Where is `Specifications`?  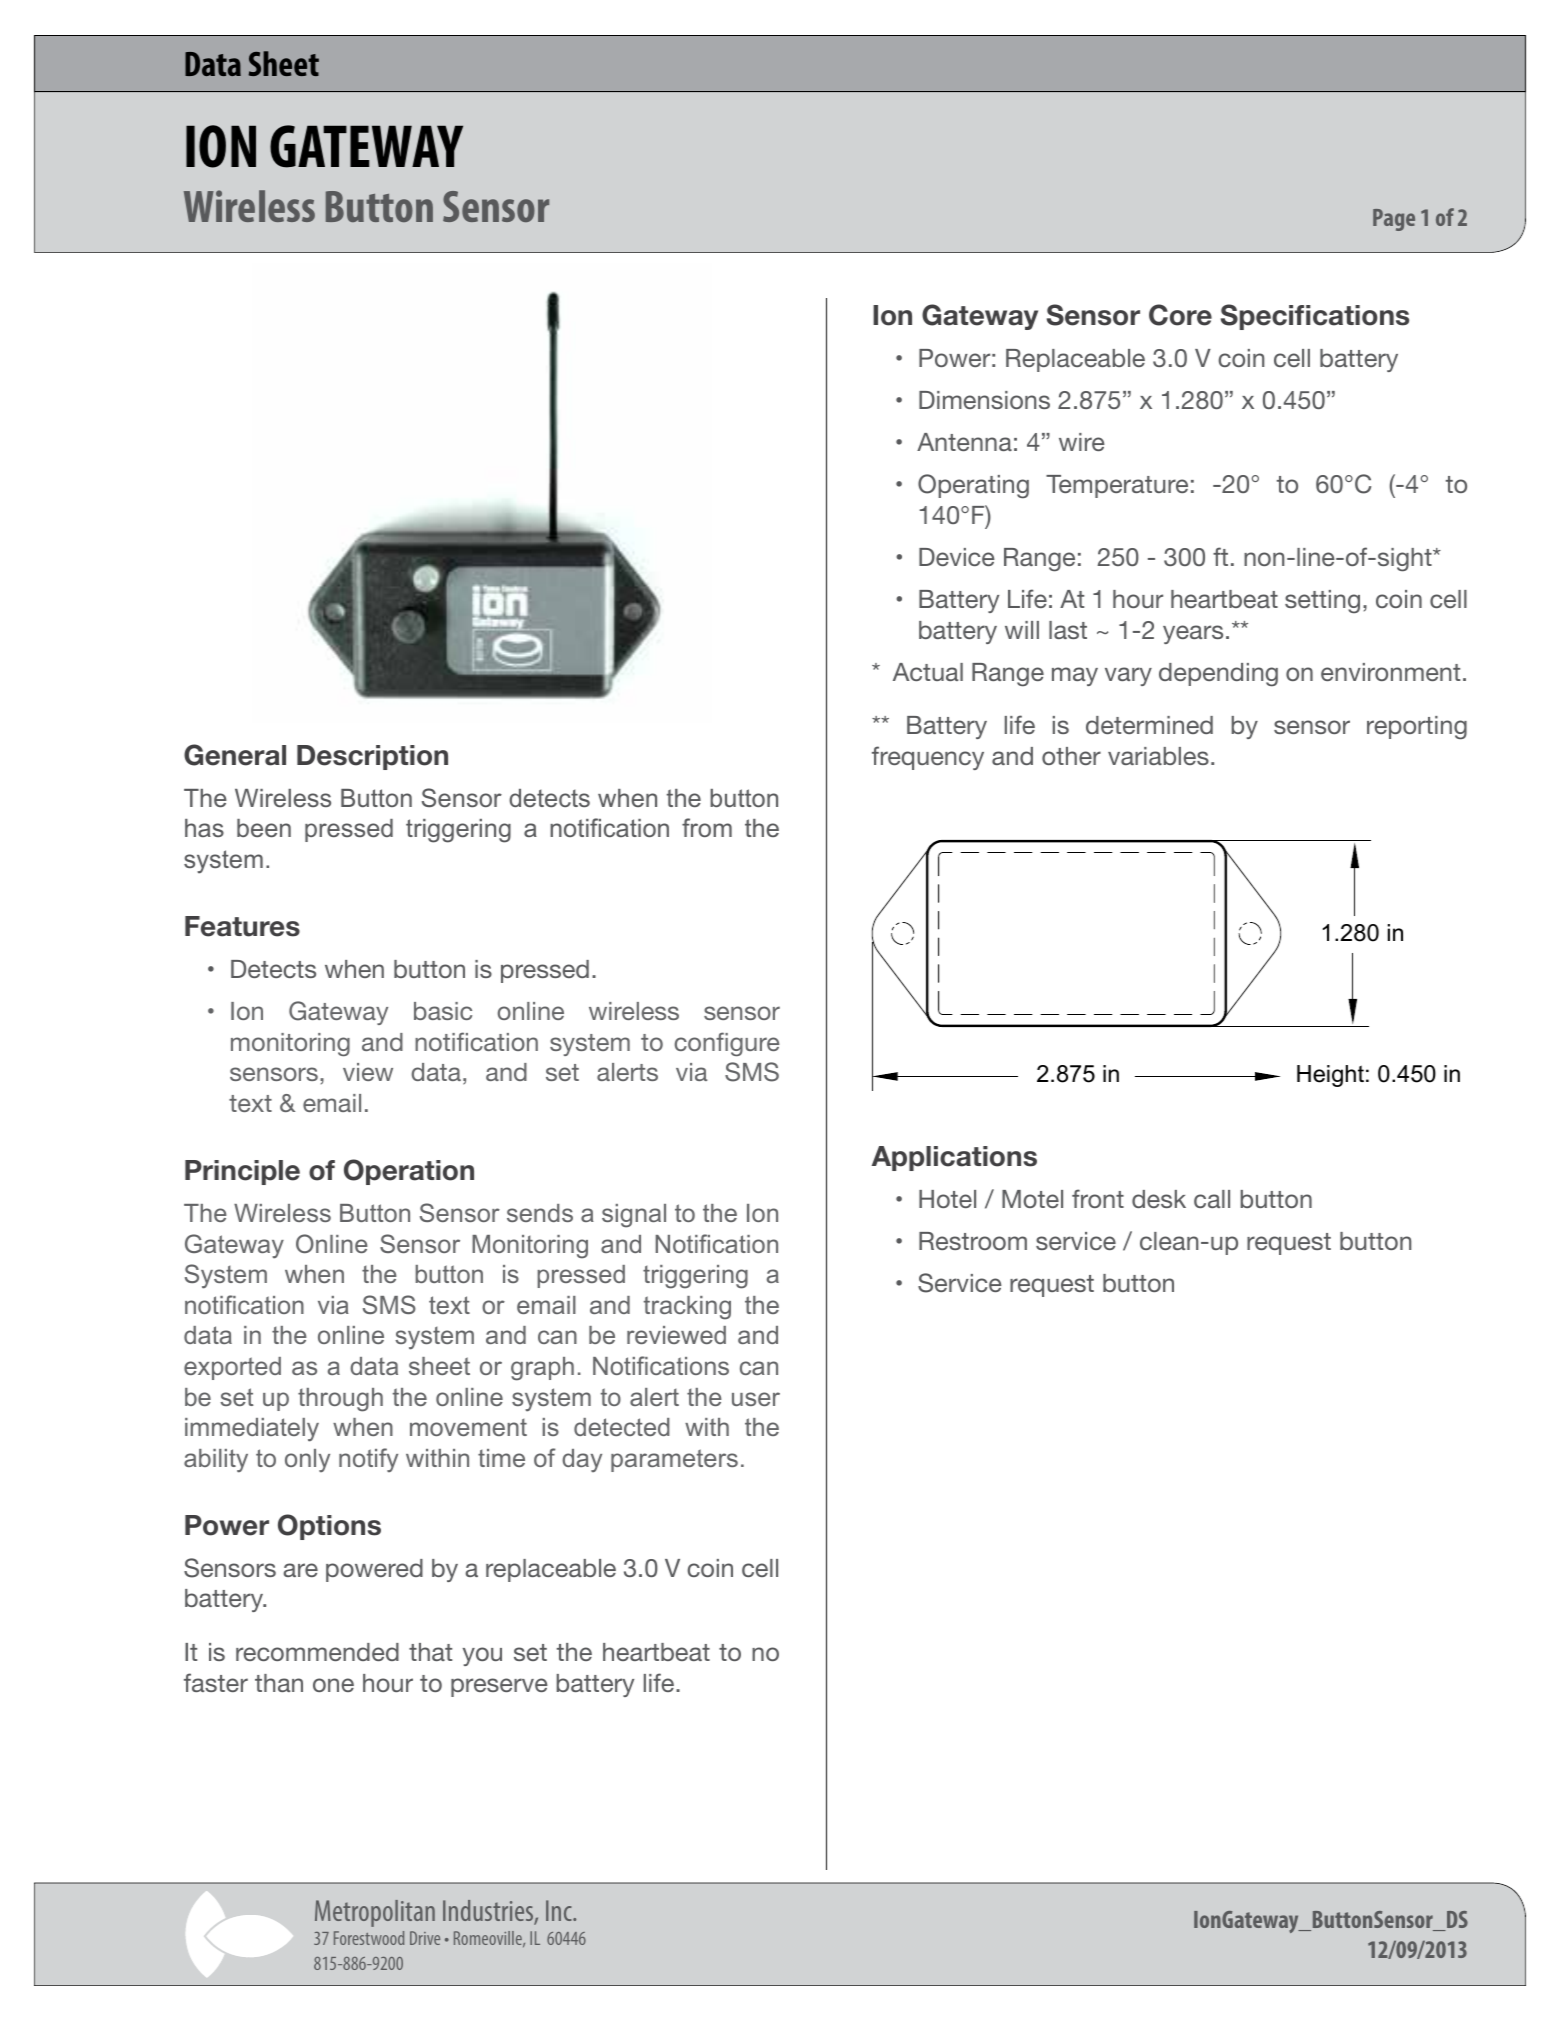 Specifications is located at coordinates (1315, 317).
